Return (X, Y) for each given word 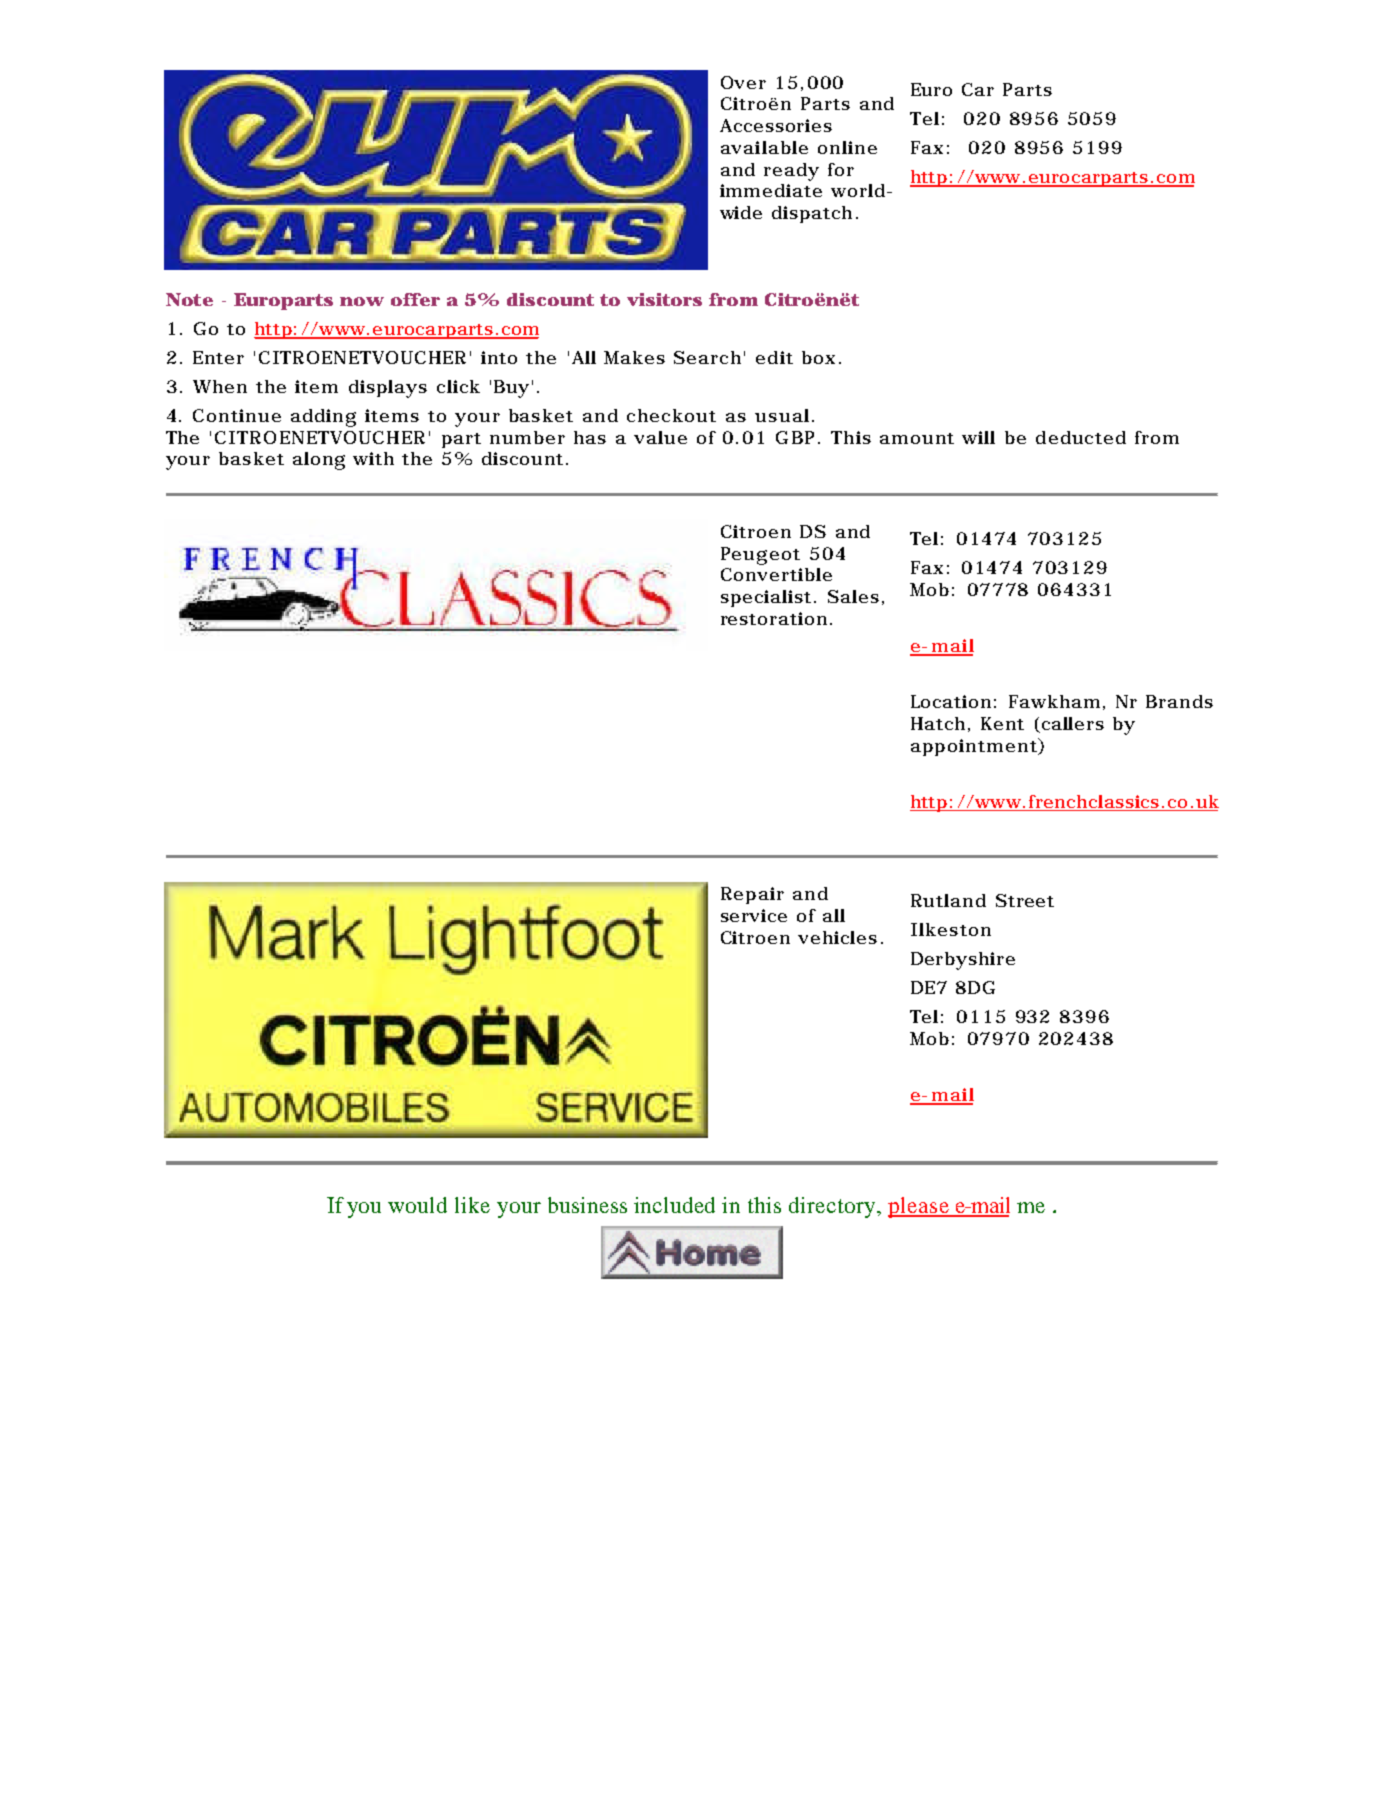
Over (743, 82)
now (362, 301)
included (674, 1205)
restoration (774, 618)
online (847, 147)
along (319, 461)
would (417, 1205)
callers (1073, 723)
